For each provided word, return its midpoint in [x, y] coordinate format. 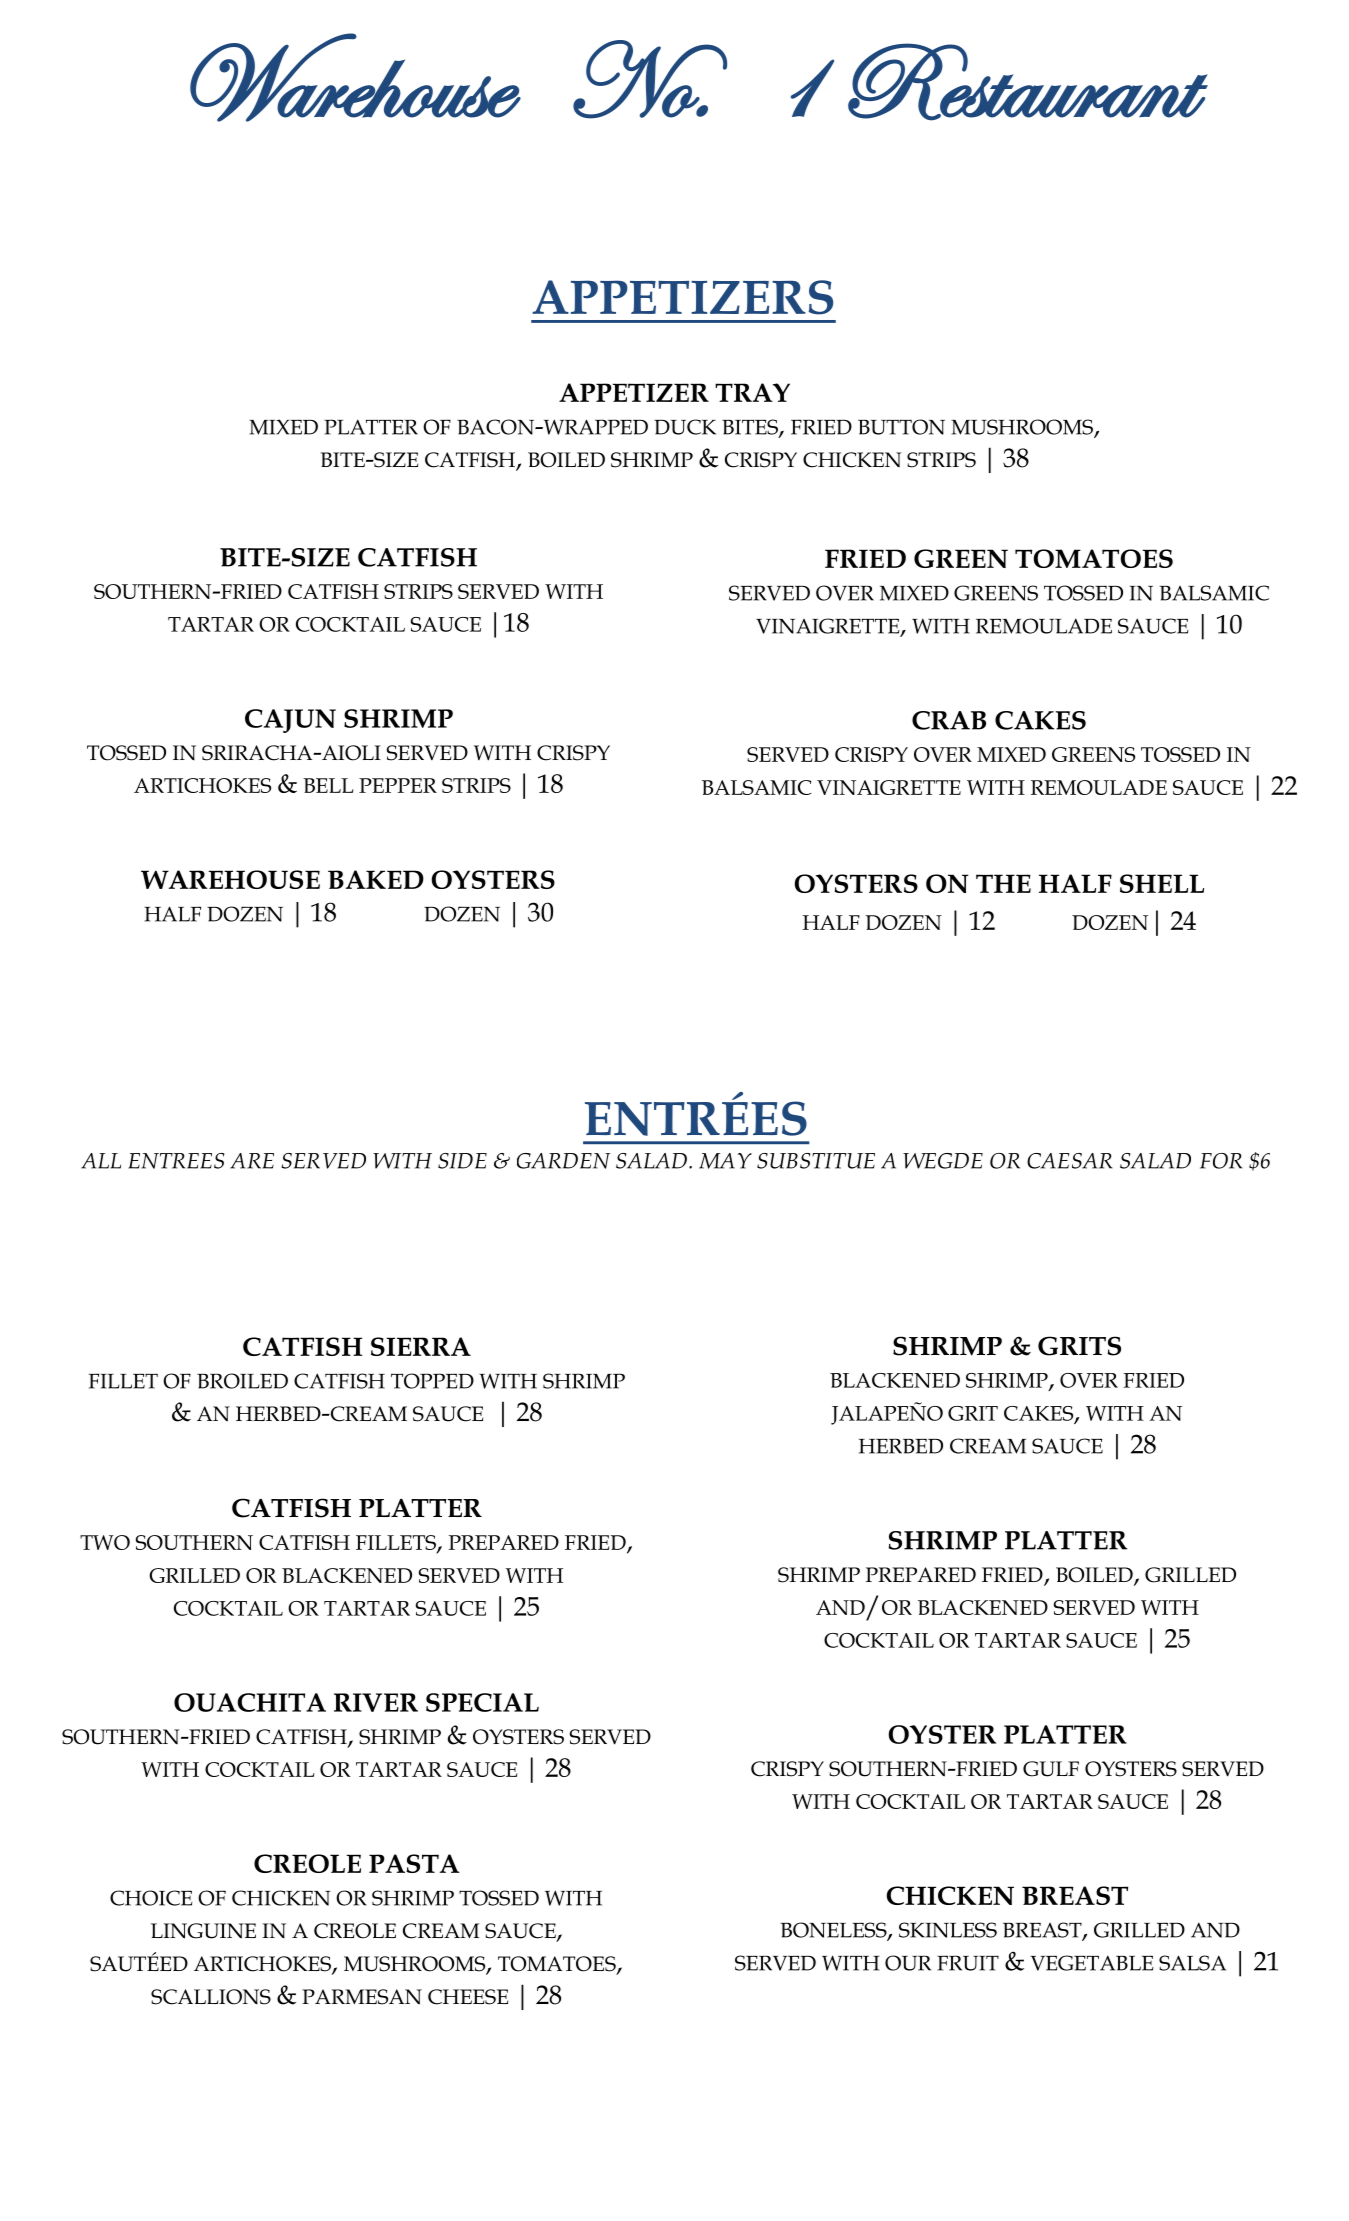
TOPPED [432, 1381]
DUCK [685, 427]
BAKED [376, 879]
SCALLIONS [211, 1997]
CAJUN [290, 721]
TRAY [752, 392]
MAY [725, 1161]
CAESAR [1069, 1161]
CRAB [949, 720]
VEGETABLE [1092, 1963]
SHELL [1162, 883]
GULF [1051, 1769]
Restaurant [1028, 82]
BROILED [242, 1381]
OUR [908, 1963]
